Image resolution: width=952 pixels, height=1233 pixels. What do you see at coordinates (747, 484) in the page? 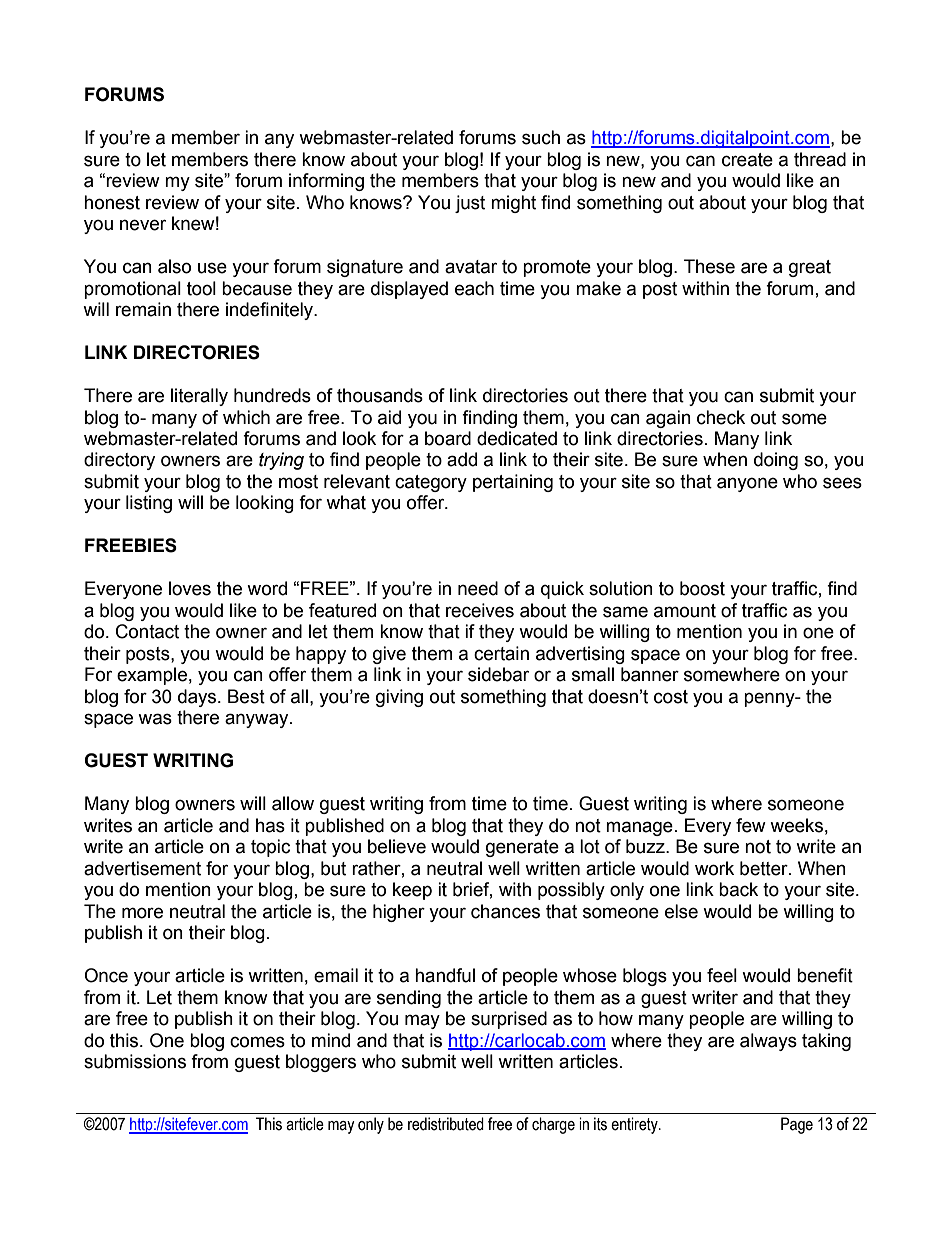
I see `anyone` at bounding box center [747, 484].
